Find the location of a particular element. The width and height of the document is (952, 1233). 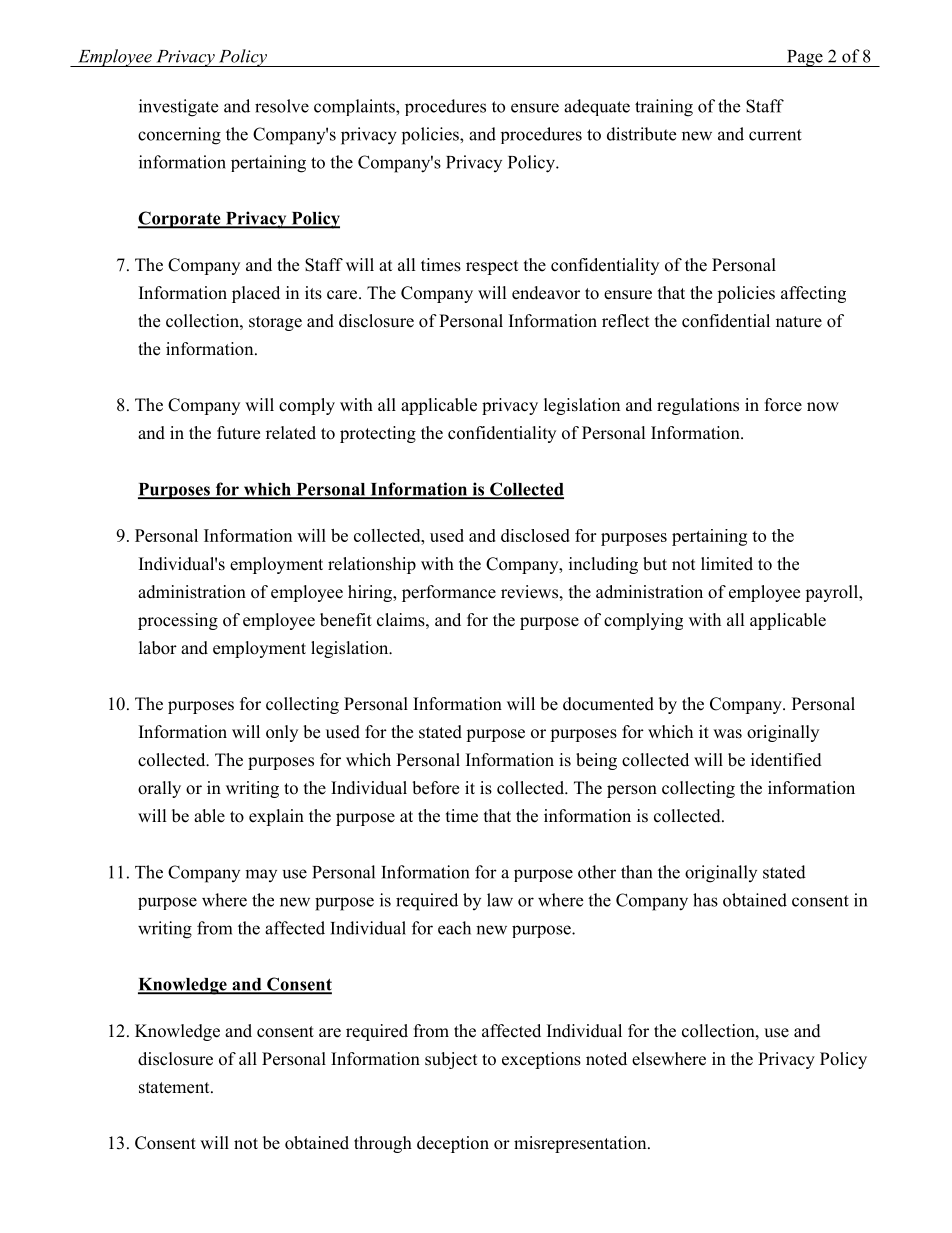

statement is located at coordinates (175, 1088).
